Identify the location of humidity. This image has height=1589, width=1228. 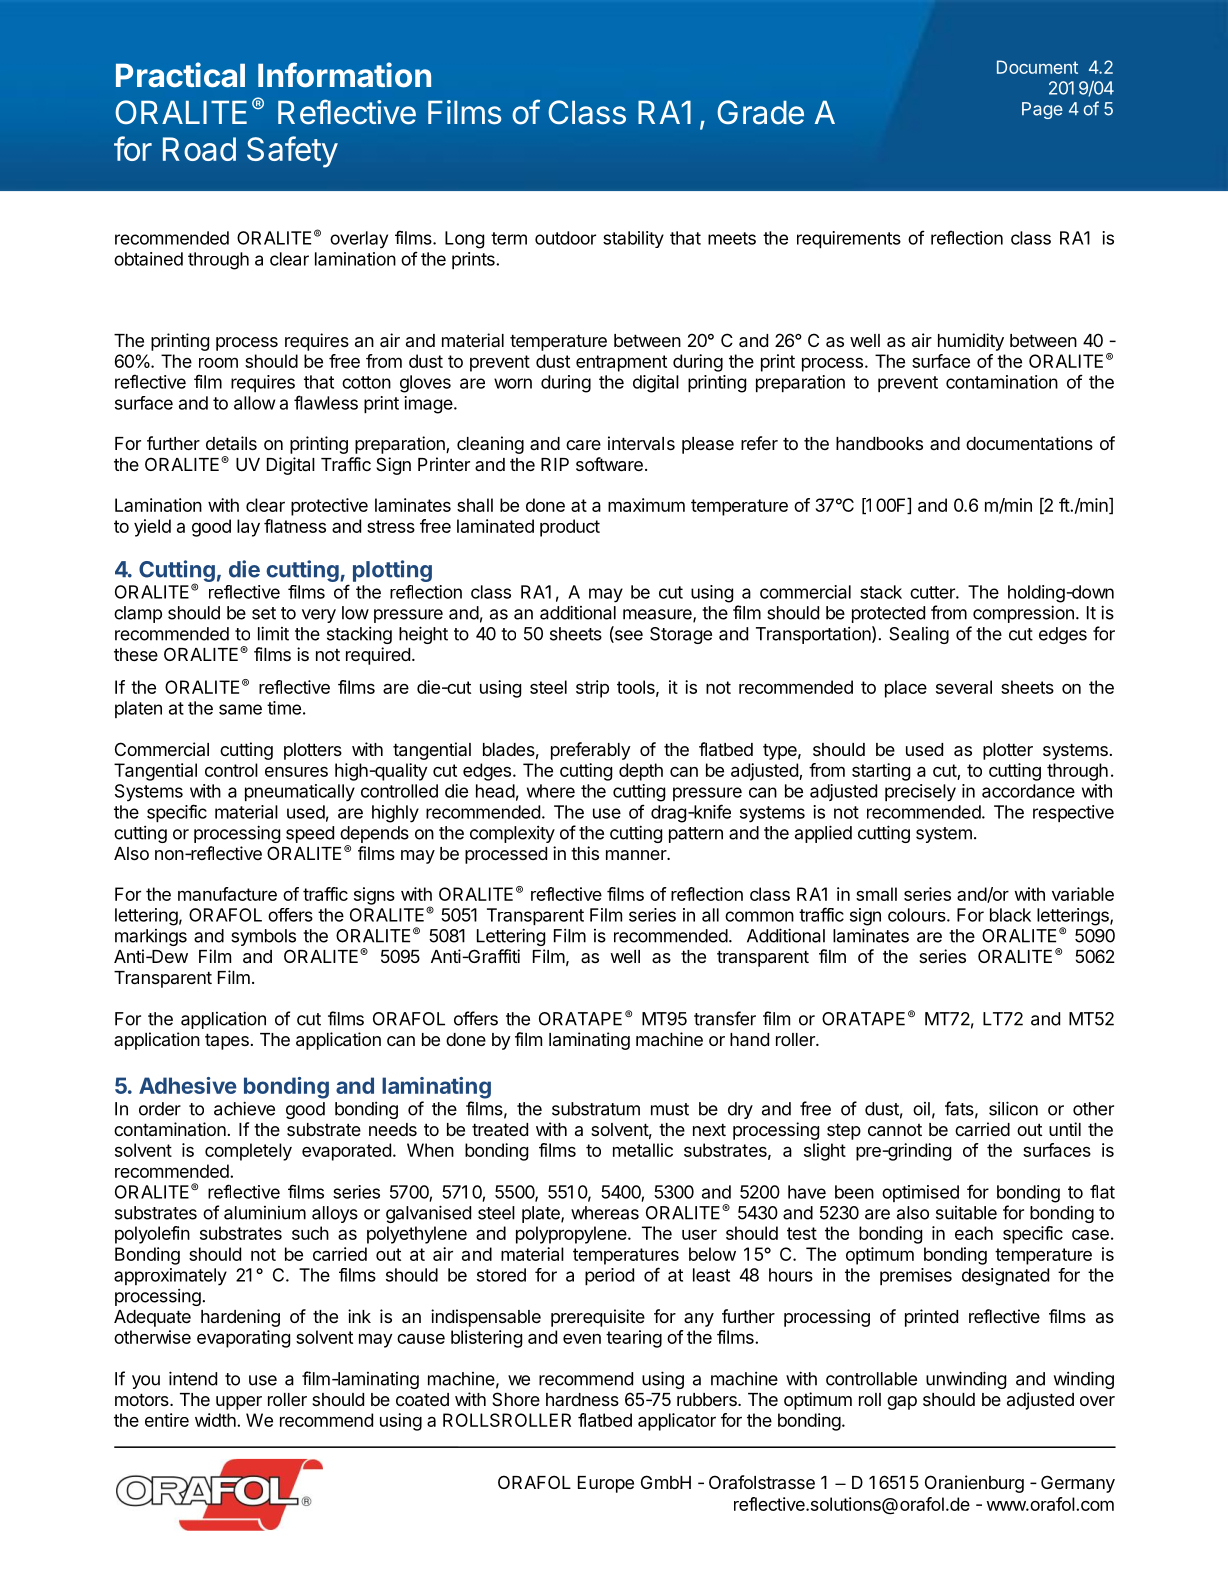
(971, 342).
